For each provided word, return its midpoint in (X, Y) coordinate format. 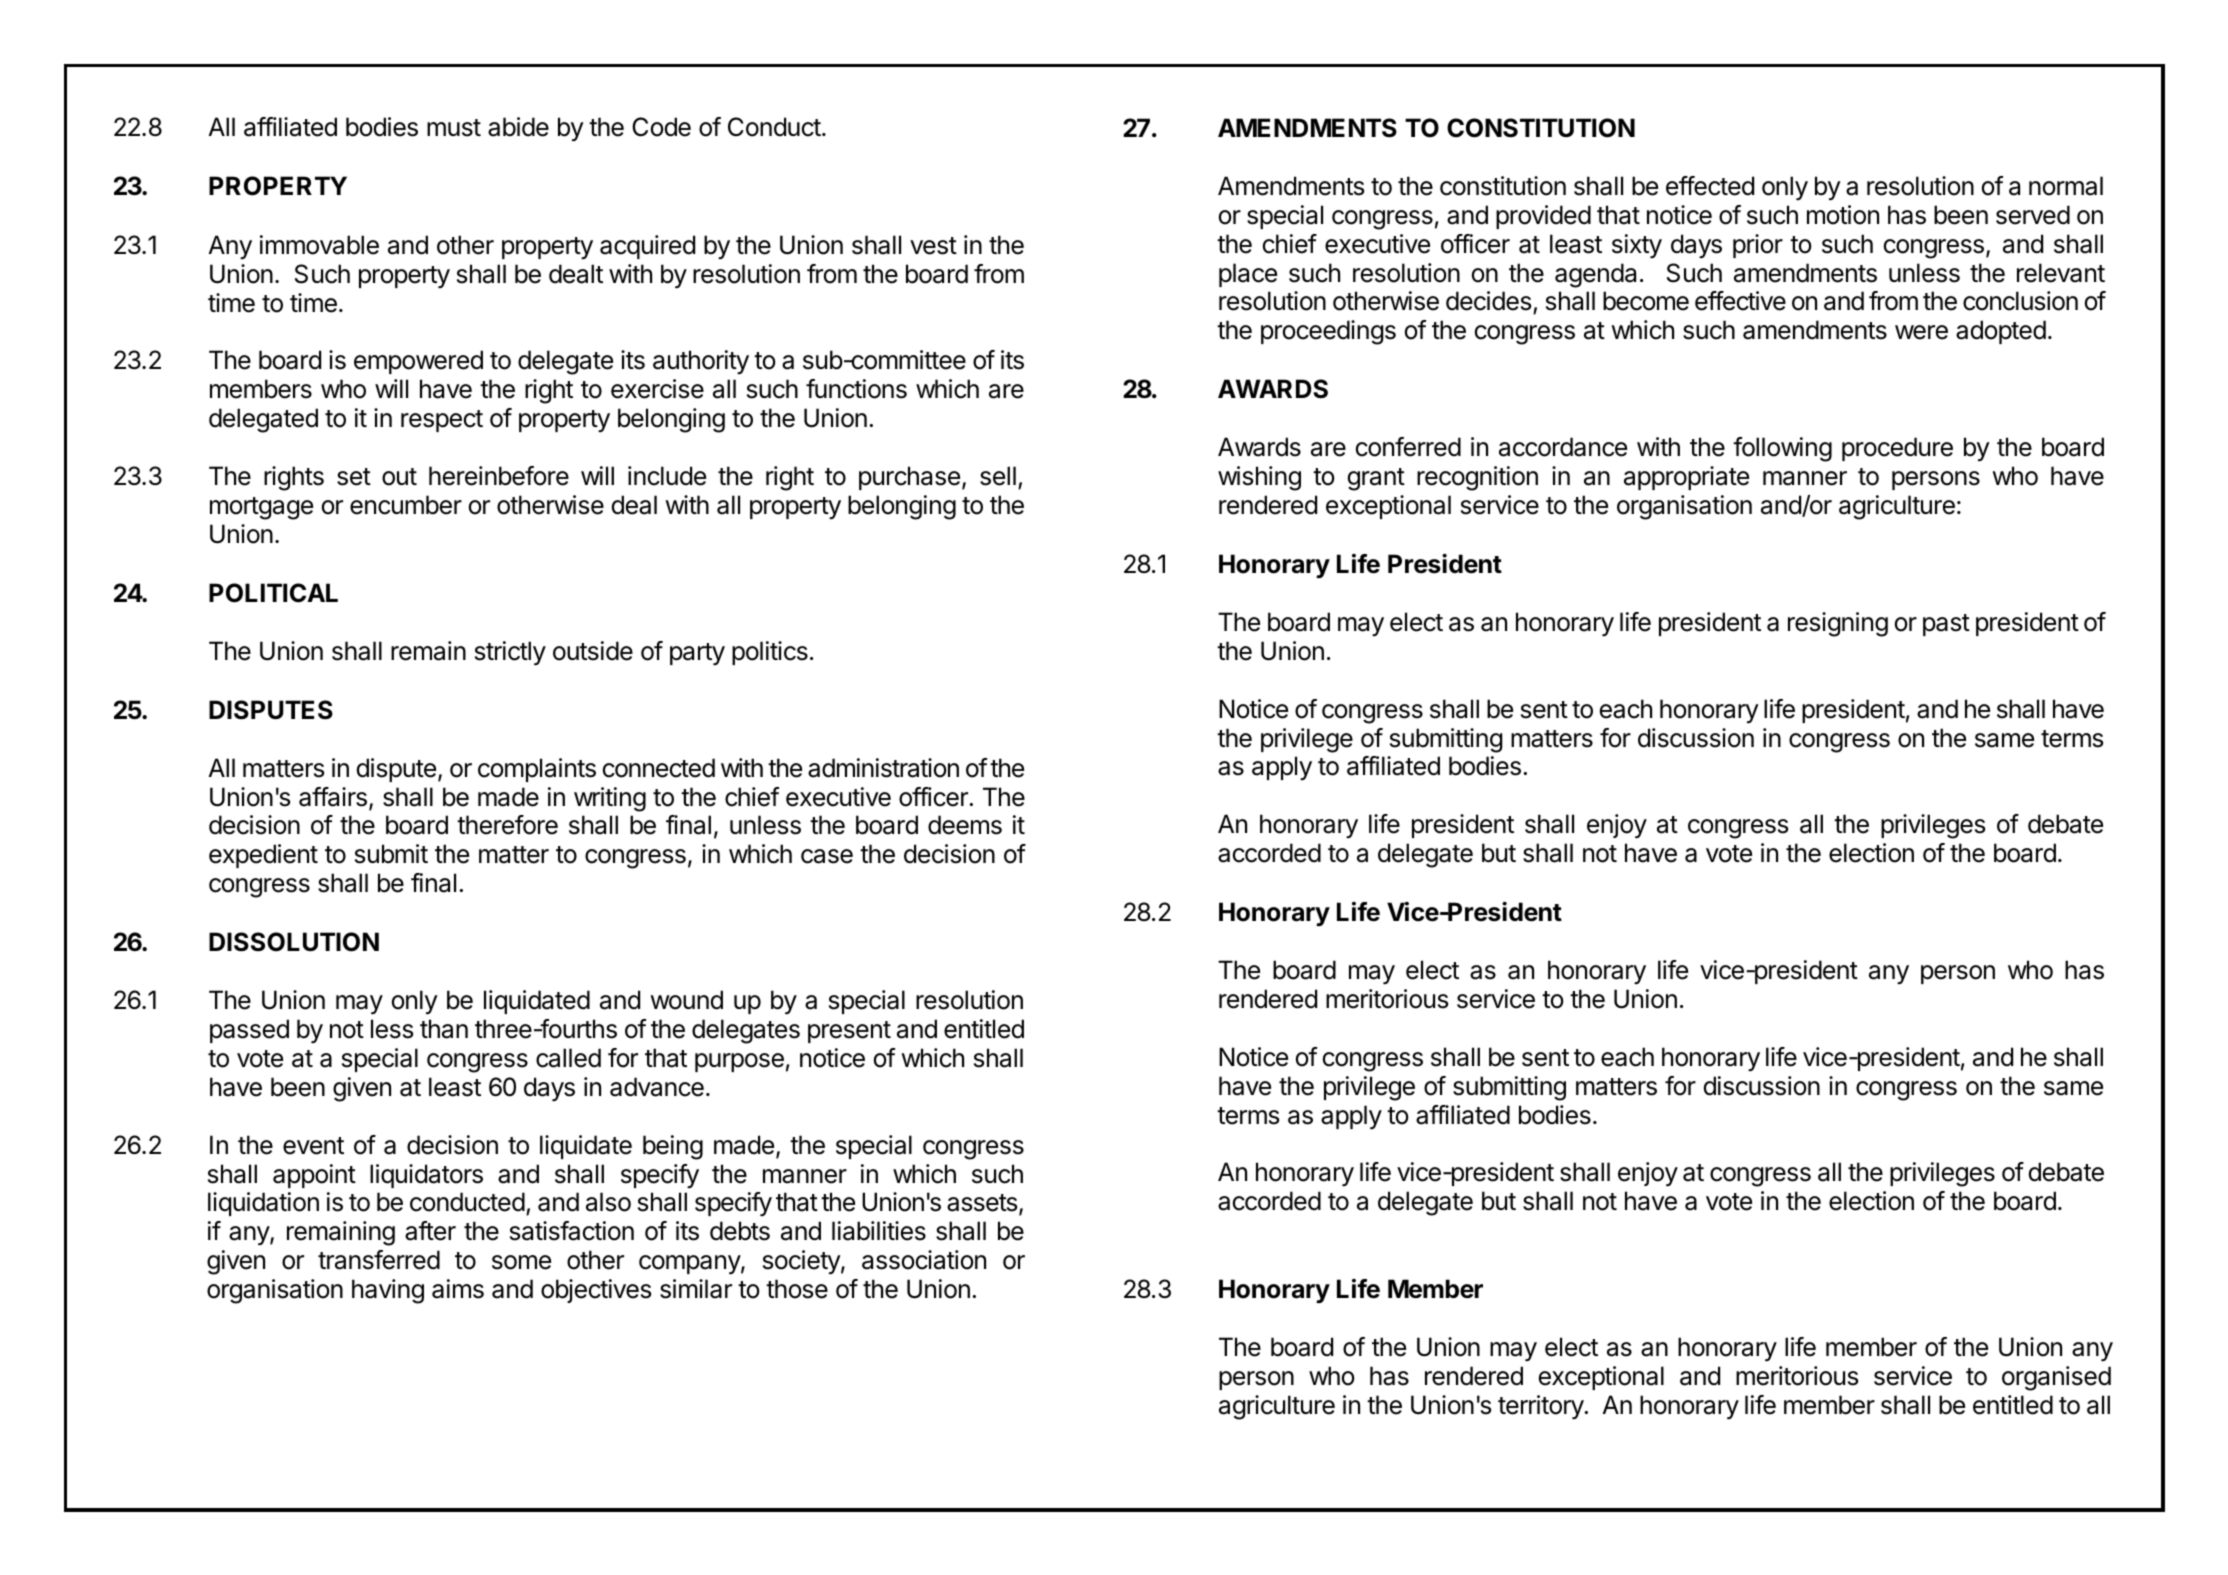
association (924, 1260)
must (454, 128)
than (444, 1029)
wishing (1259, 478)
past (1946, 625)
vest (933, 246)
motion (1843, 215)
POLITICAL (273, 593)
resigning (1838, 624)
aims (458, 1289)
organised (2056, 1378)
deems (965, 825)
